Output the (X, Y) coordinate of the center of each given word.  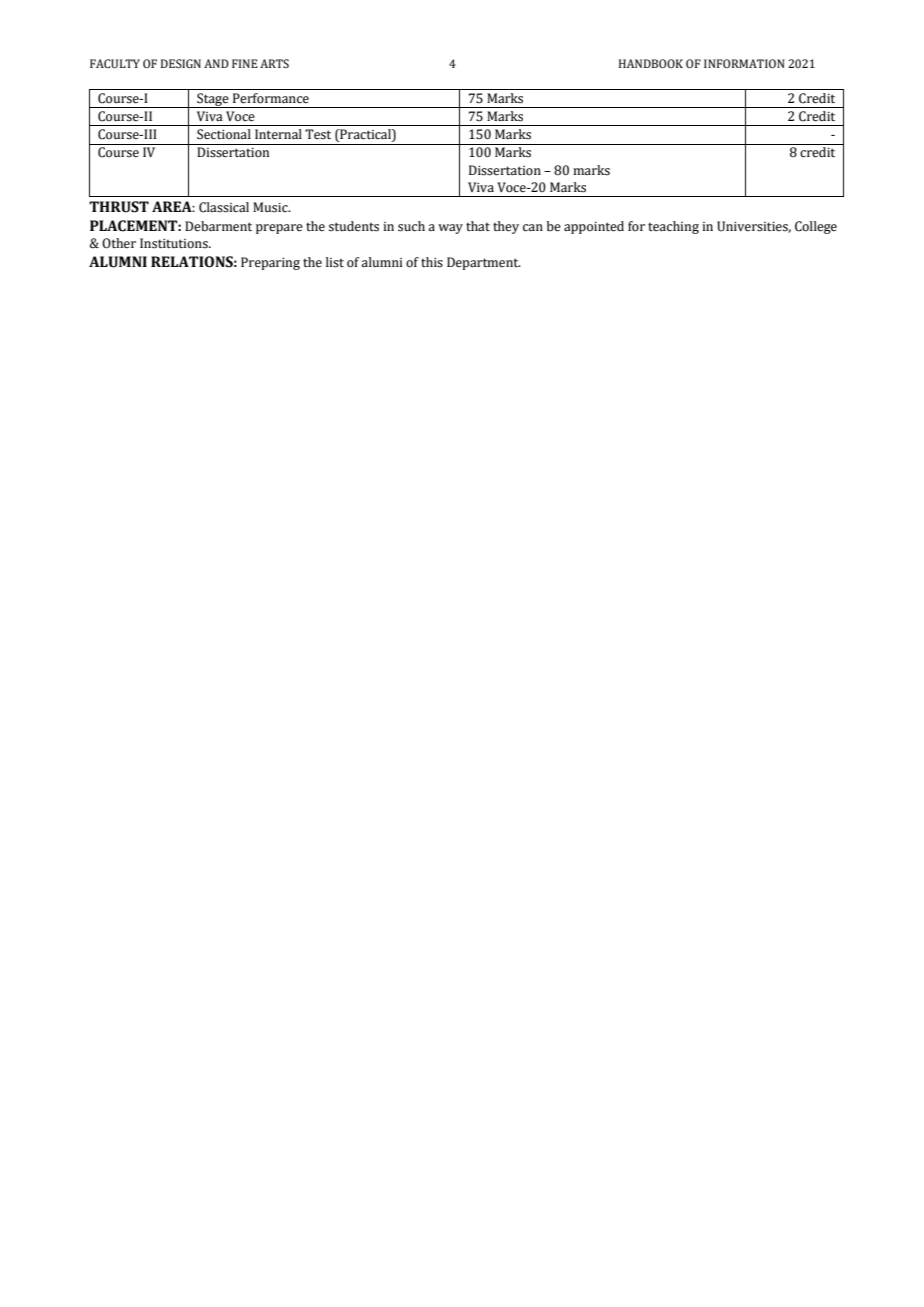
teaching (673, 227)
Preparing (270, 263)
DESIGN (181, 63)
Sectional (224, 134)
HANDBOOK (651, 63)
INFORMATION (744, 63)
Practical (365, 135)
